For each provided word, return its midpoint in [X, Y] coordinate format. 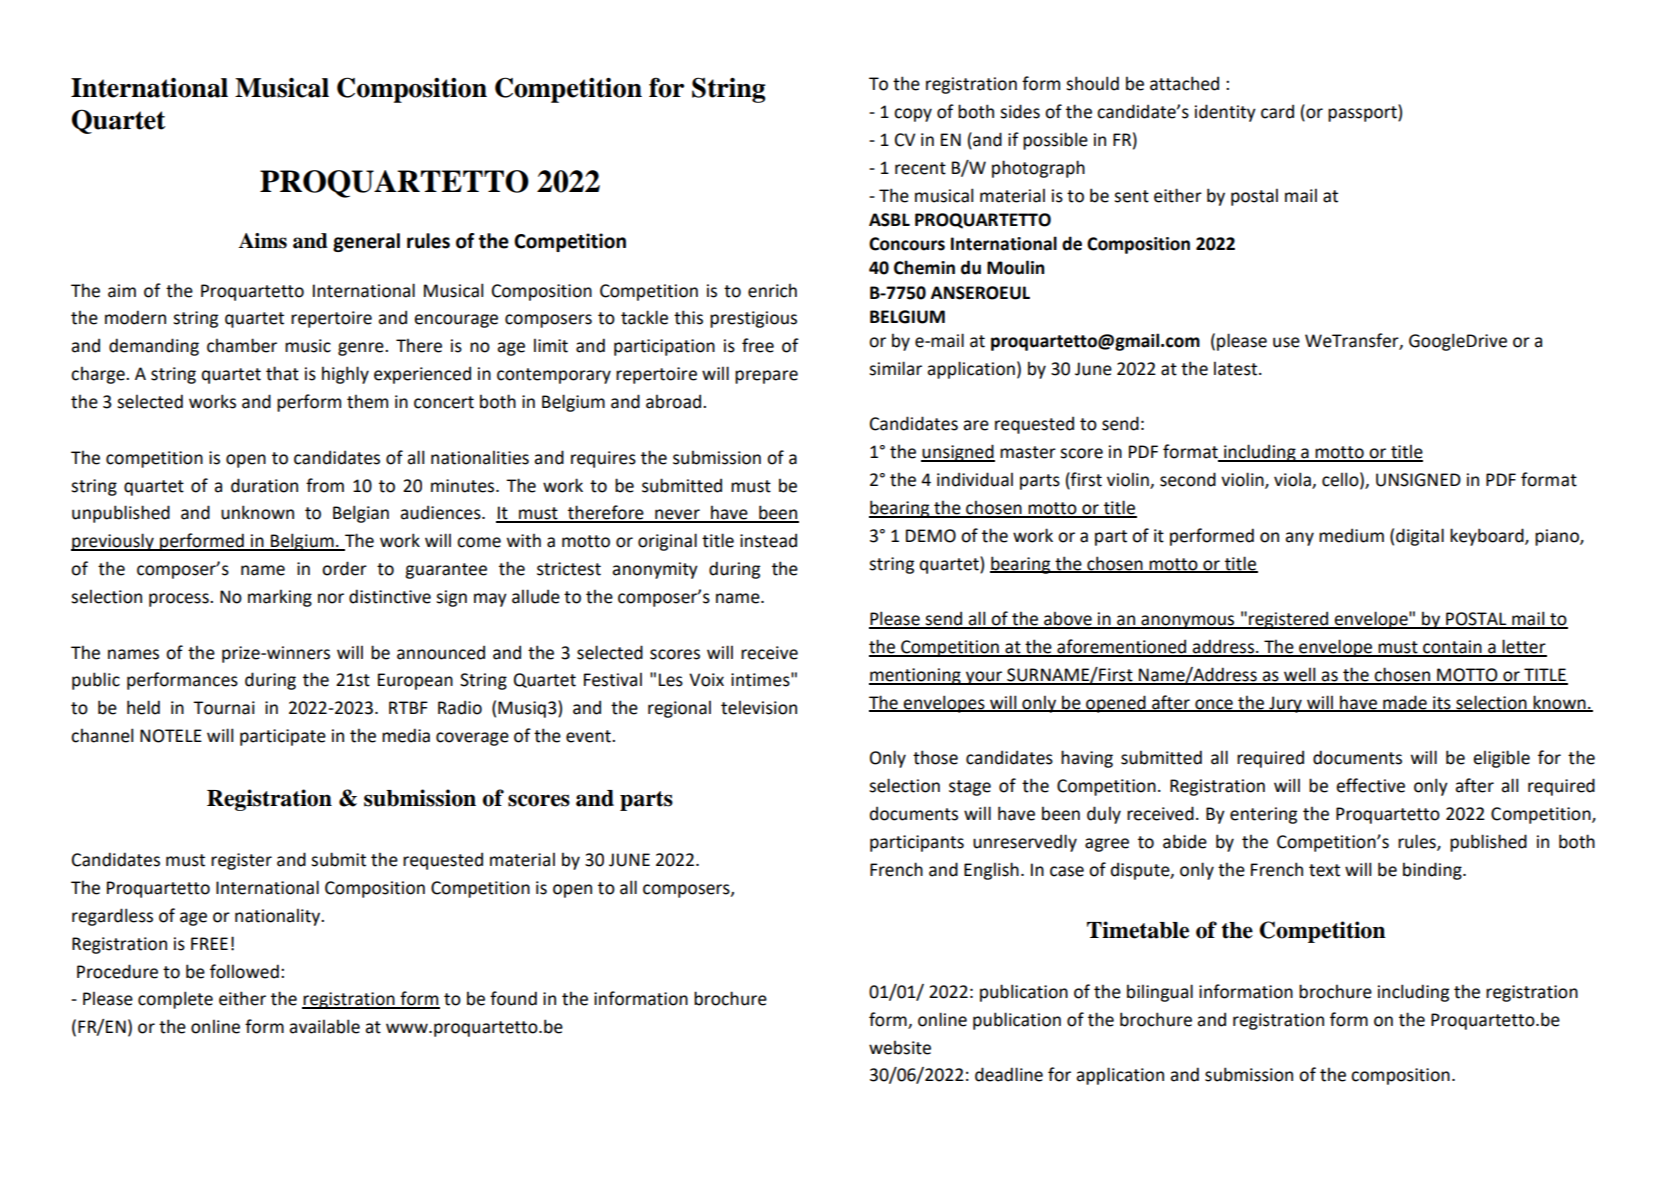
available [324, 1026]
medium [1351, 535]
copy [913, 115]
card [1277, 111]
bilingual [1160, 993]
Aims [263, 241]
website [900, 1047]
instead [768, 540]
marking [280, 598]
